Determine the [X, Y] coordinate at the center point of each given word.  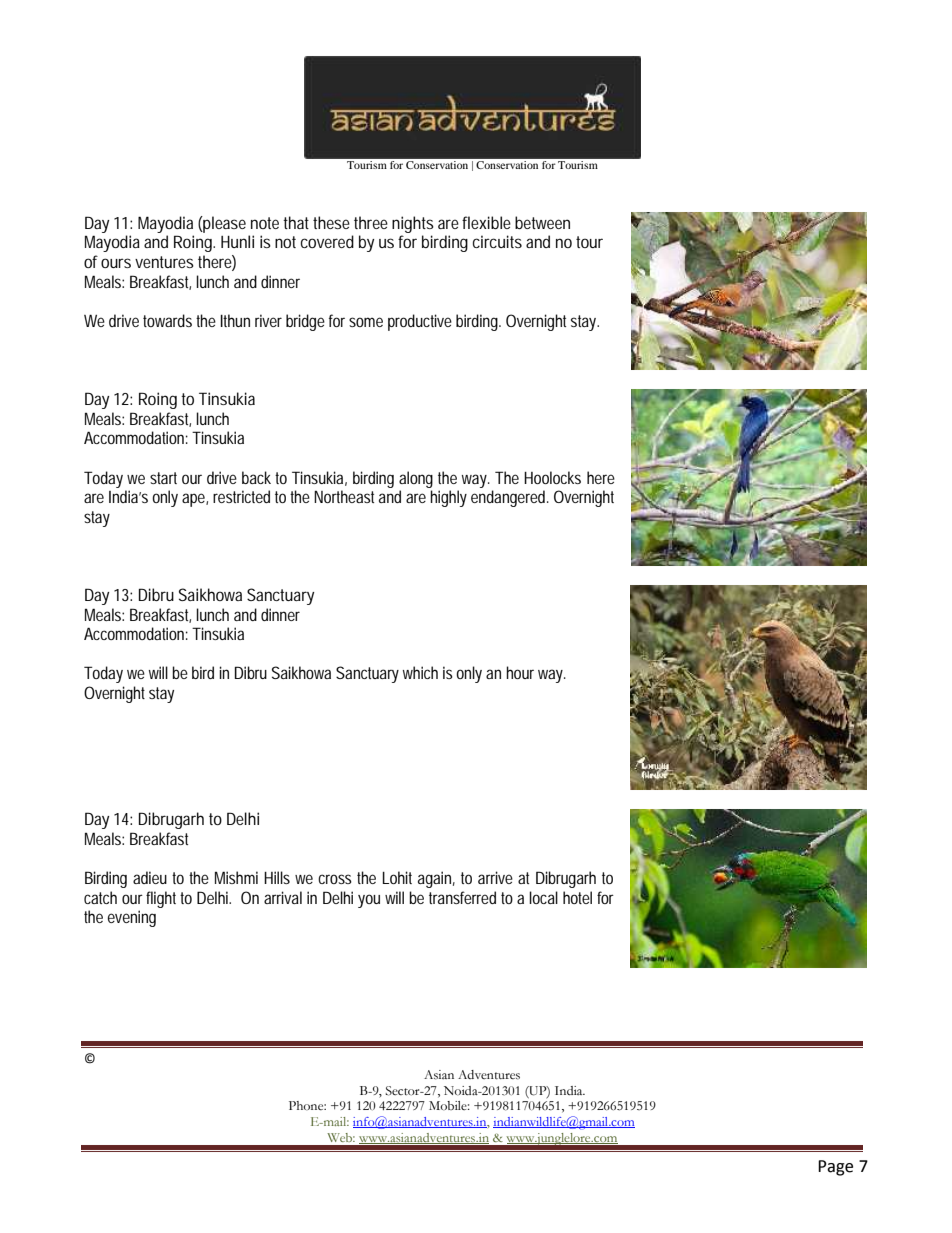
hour [520, 672]
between [542, 222]
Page [835, 1168]
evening [132, 918]
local [543, 897]
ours [116, 263]
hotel [577, 897]
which [420, 672]
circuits [497, 241]
